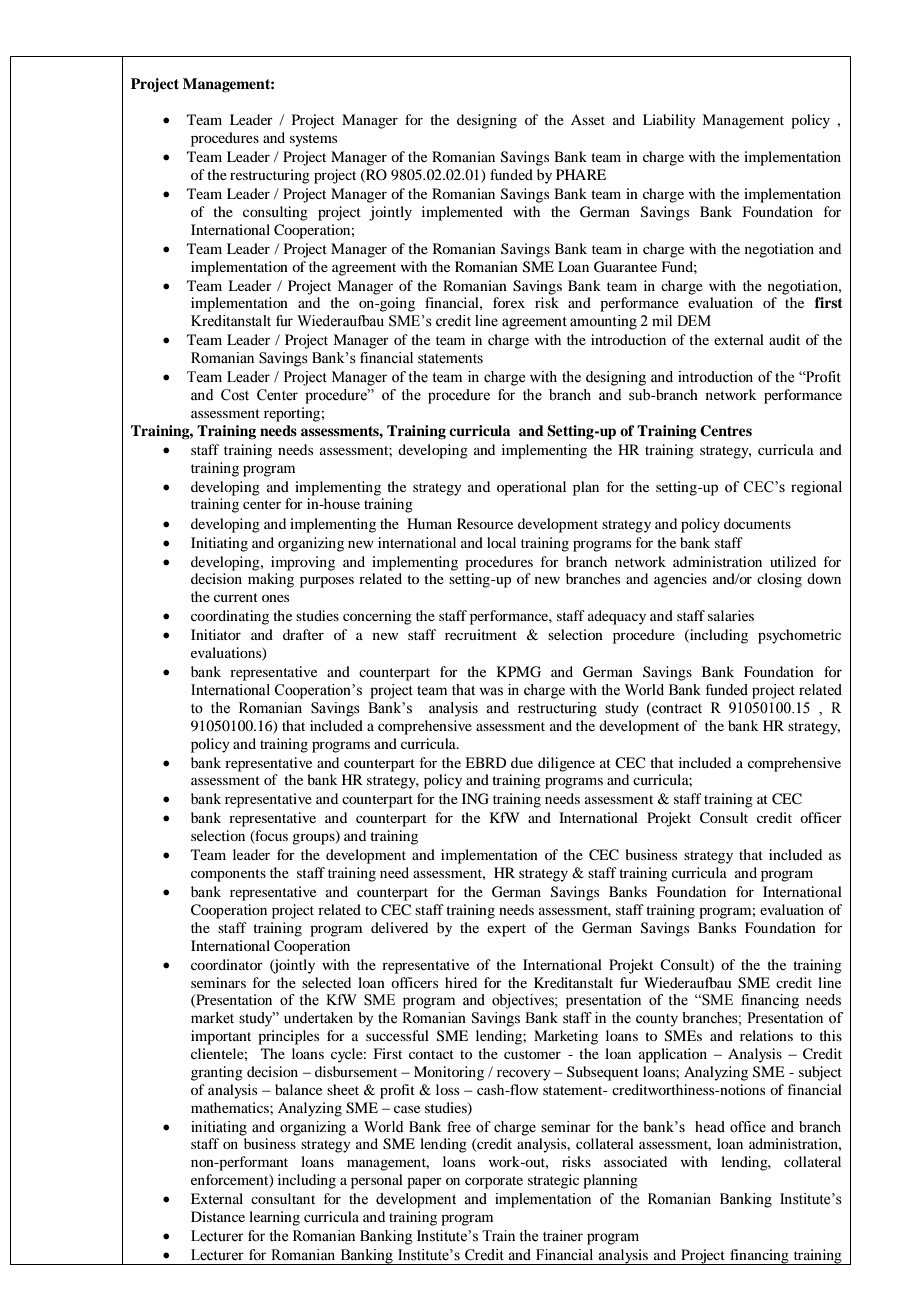 This screenshot has height=1308, width=924. I want to click on KPMG, so click(519, 672).
